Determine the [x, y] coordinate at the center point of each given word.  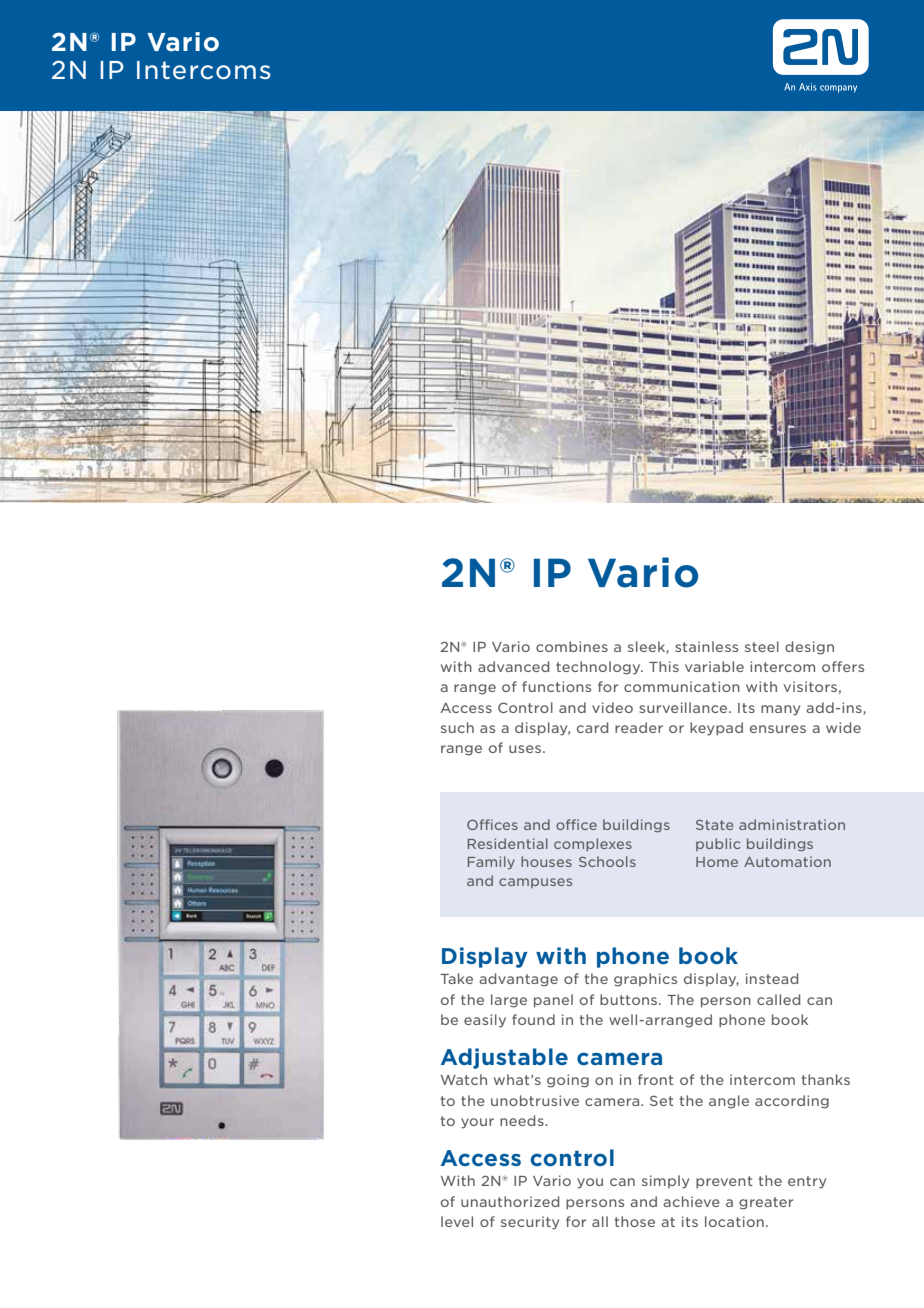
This [664, 666]
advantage [518, 980]
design [809, 648]
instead [772, 978]
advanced [513, 666]
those [635, 1221]
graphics [645, 980]
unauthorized [510, 1201]
